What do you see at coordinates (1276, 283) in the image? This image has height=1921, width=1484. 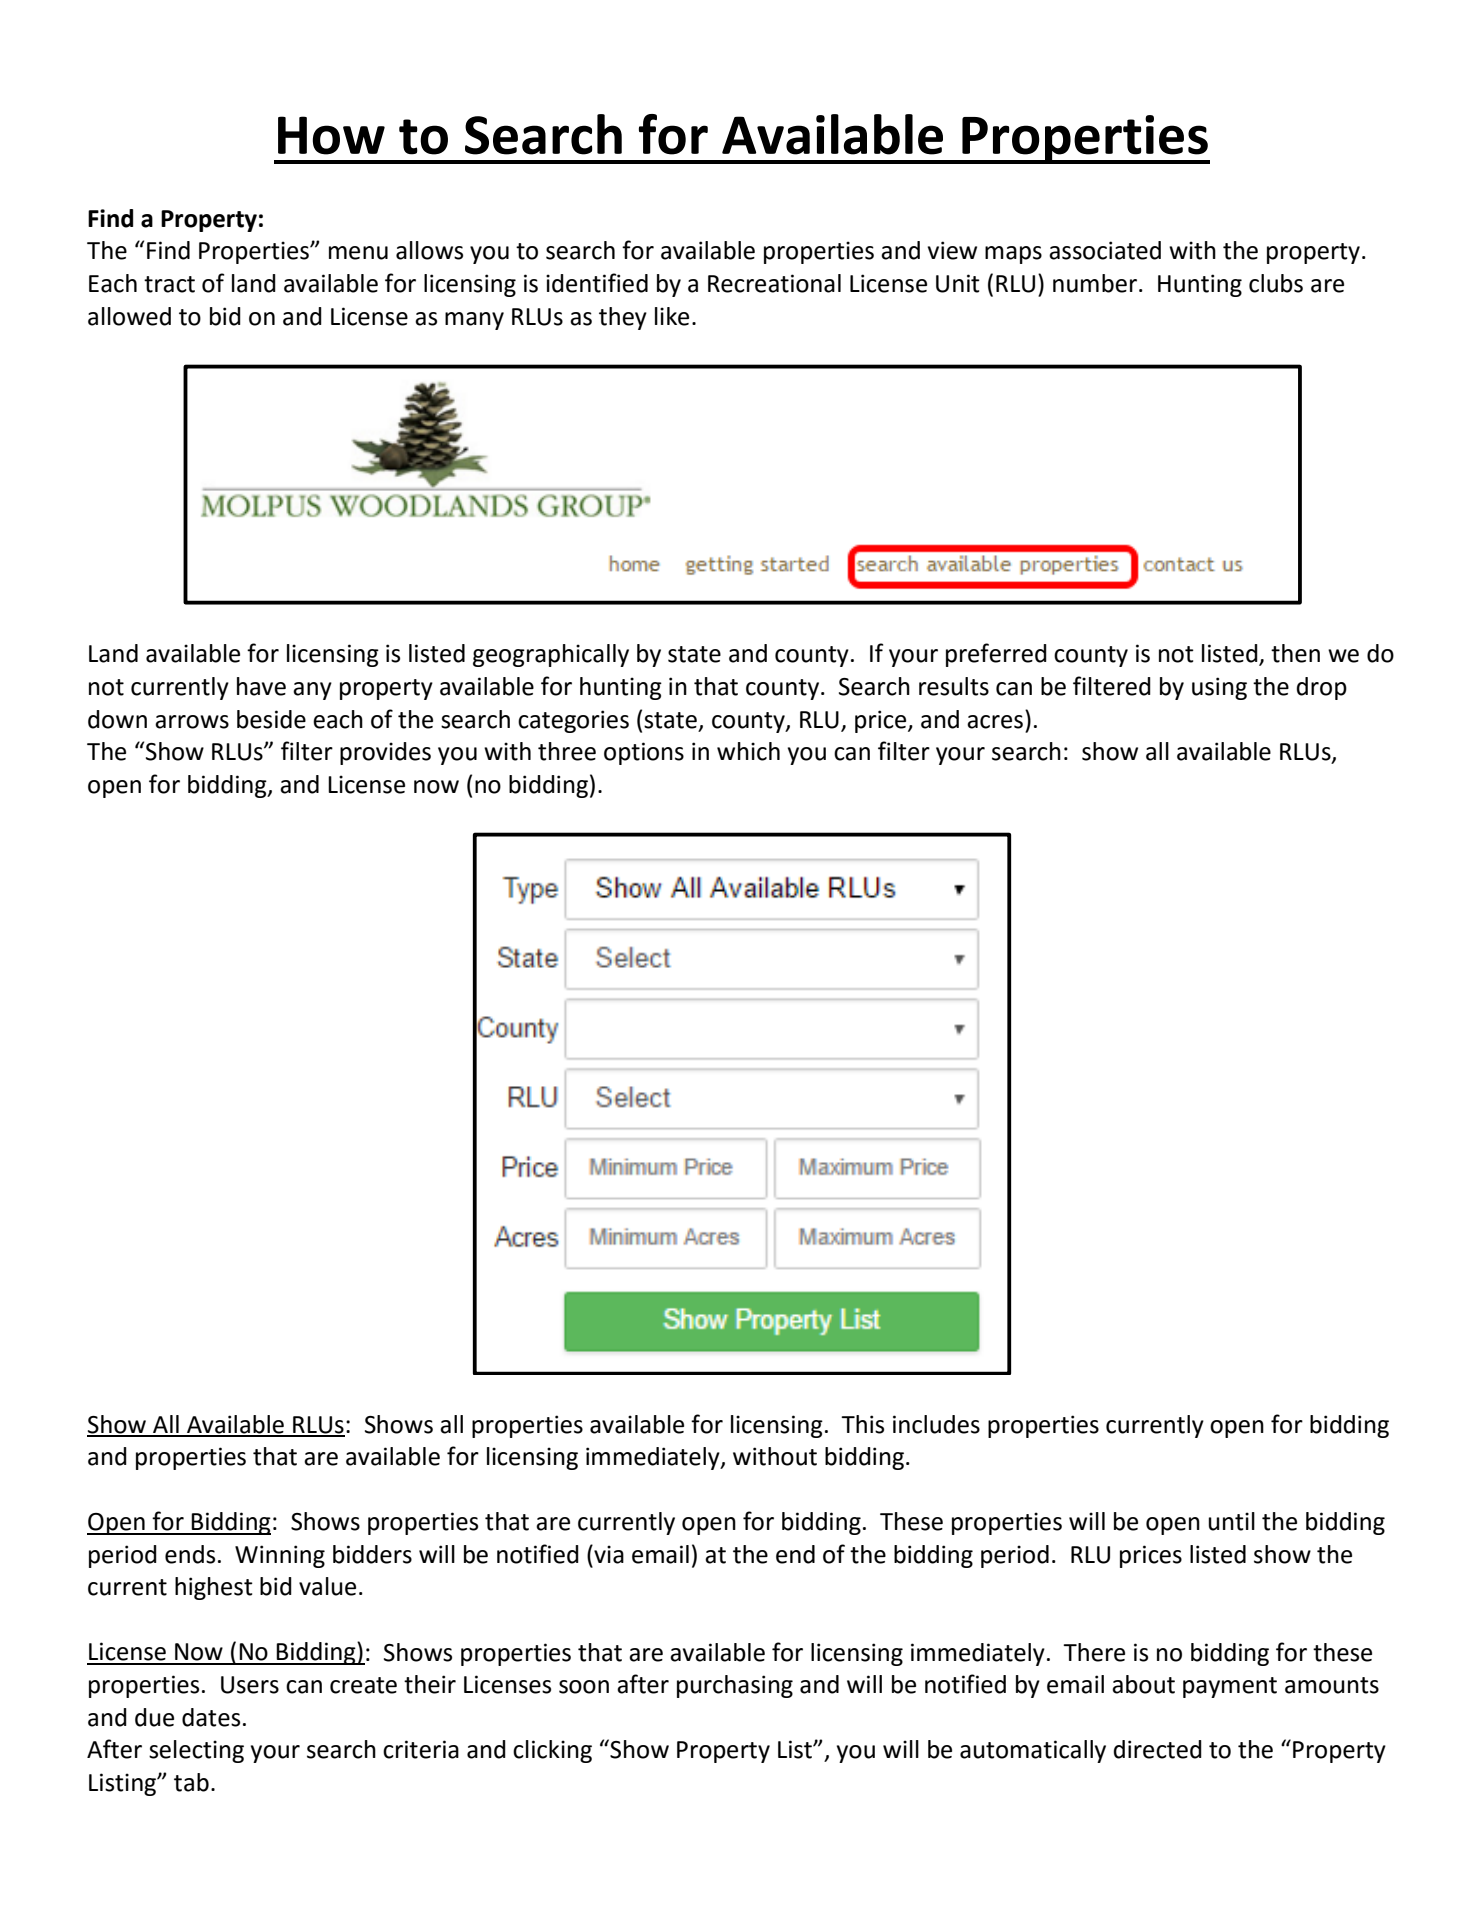 I see `clubs` at bounding box center [1276, 283].
